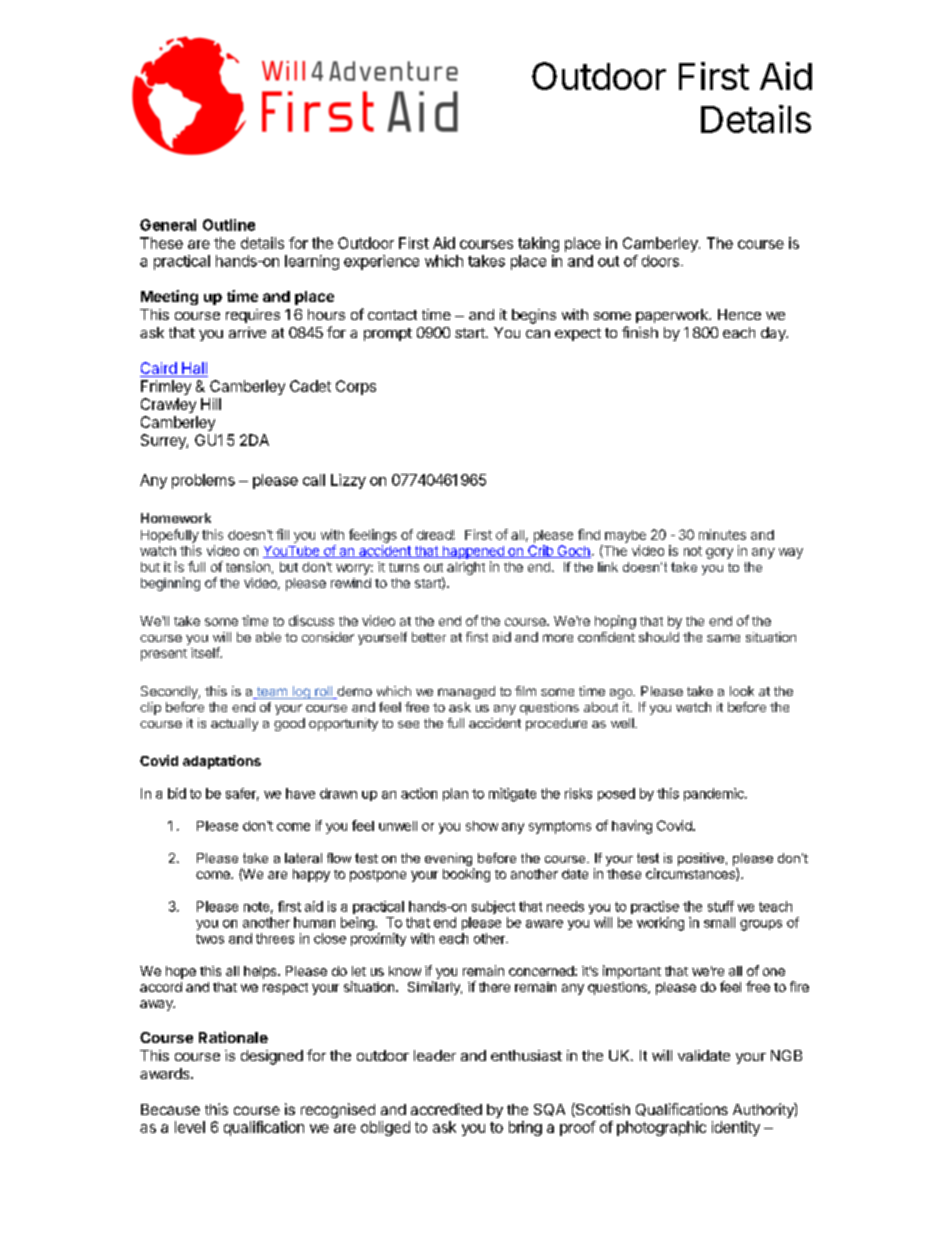  Describe the element at coordinates (742, 691) in the screenshot. I see `look` at that location.
